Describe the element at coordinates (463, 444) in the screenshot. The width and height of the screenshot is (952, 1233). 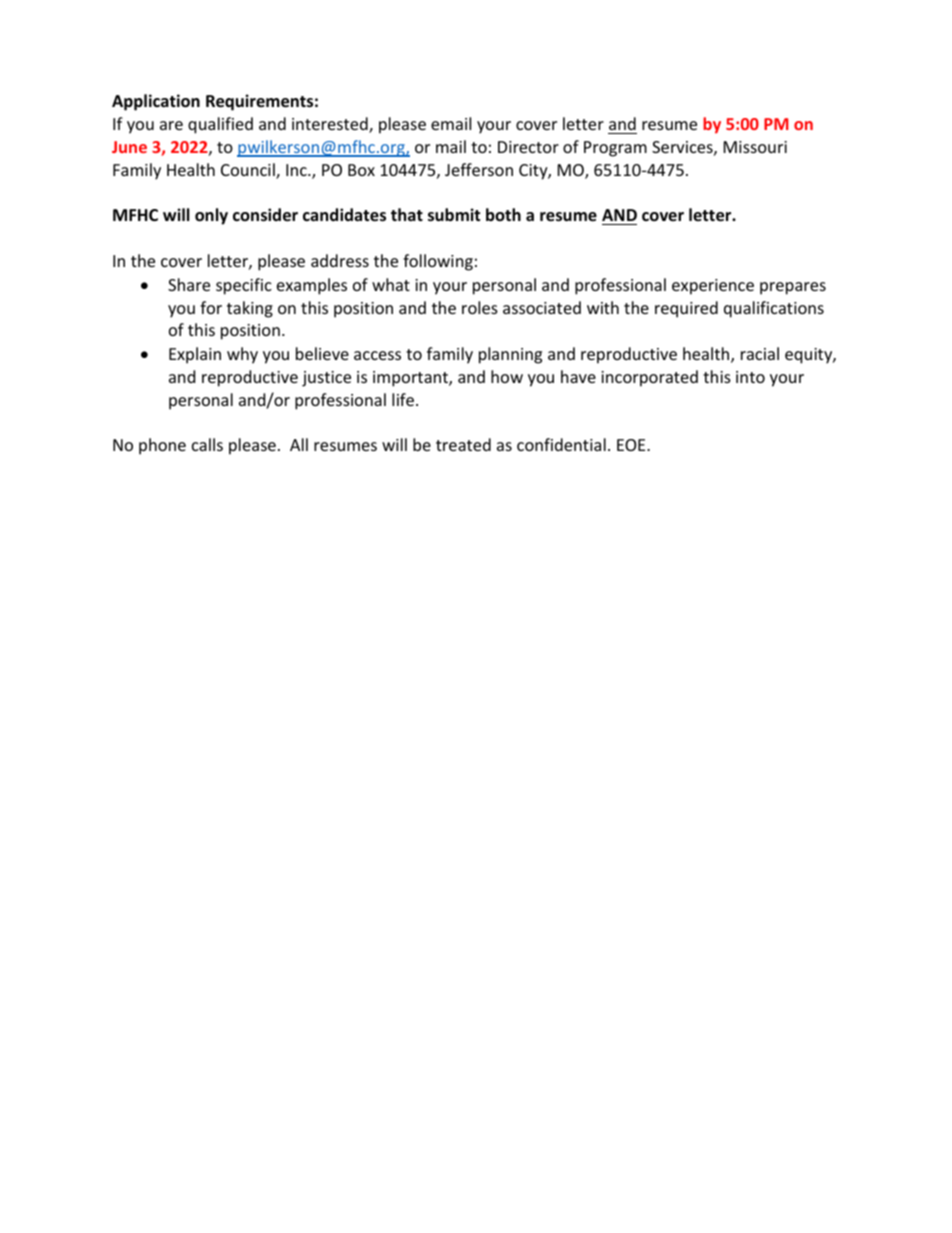
I see `treated` at that location.
